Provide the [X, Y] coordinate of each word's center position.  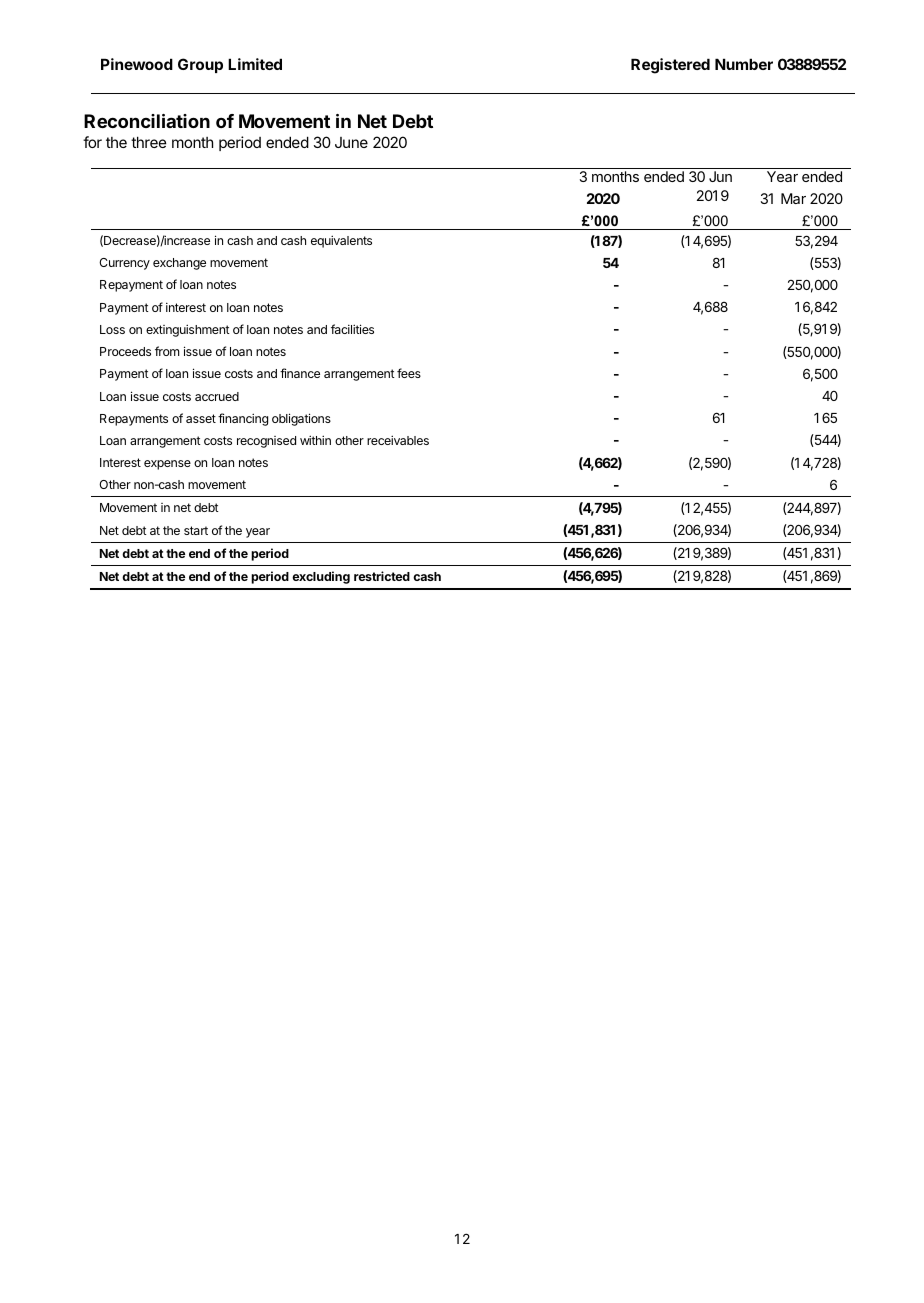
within [315, 440]
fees [409, 373]
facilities [352, 329]
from [167, 351]
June [351, 142]
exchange [179, 264]
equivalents [341, 241]
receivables [398, 440]
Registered [670, 66]
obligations [301, 419]
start [196, 530]
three [149, 142]
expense [167, 465]
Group [200, 65]
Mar [793, 198]
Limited [255, 64]
